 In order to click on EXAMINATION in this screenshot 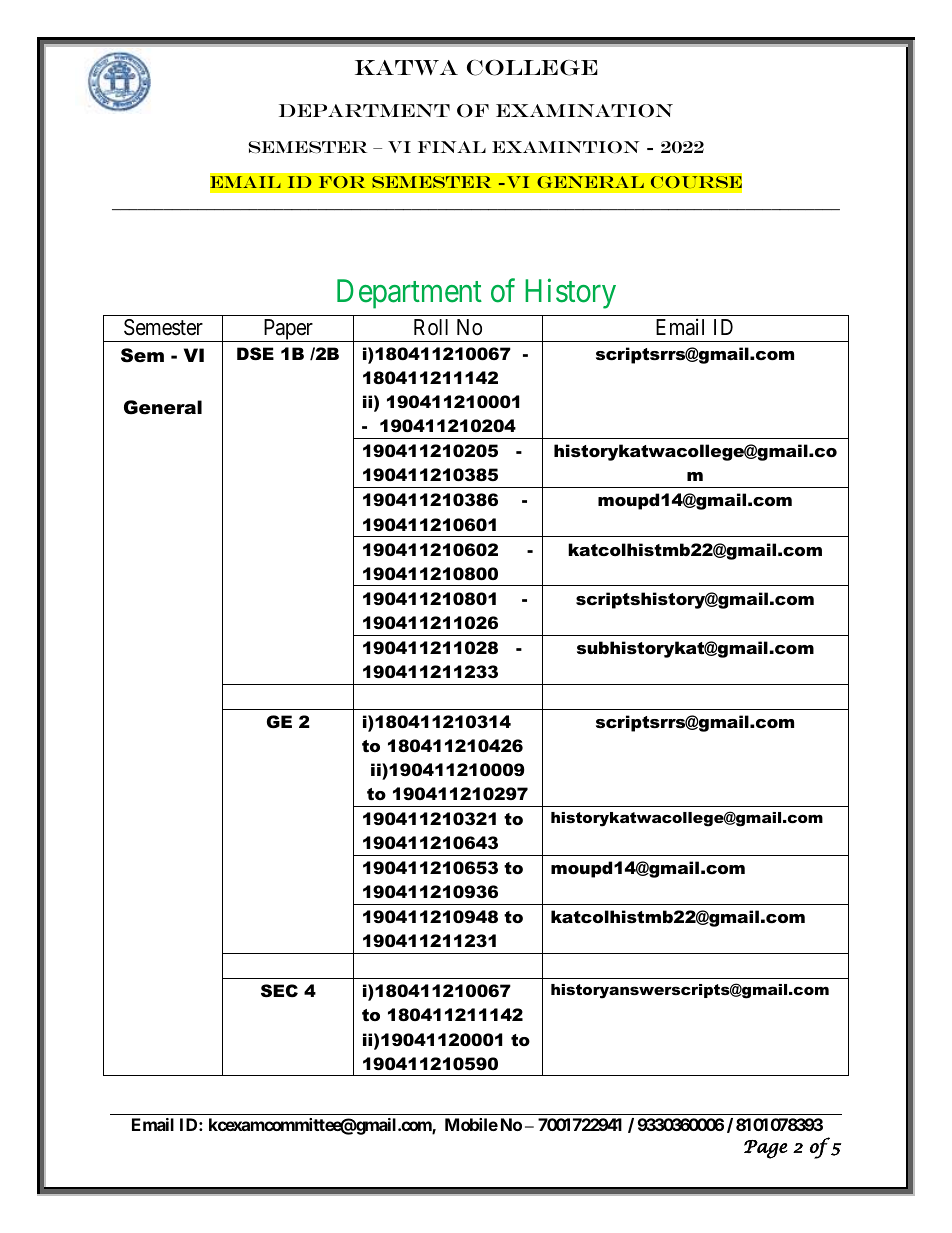, I will do `click(584, 111)`.
